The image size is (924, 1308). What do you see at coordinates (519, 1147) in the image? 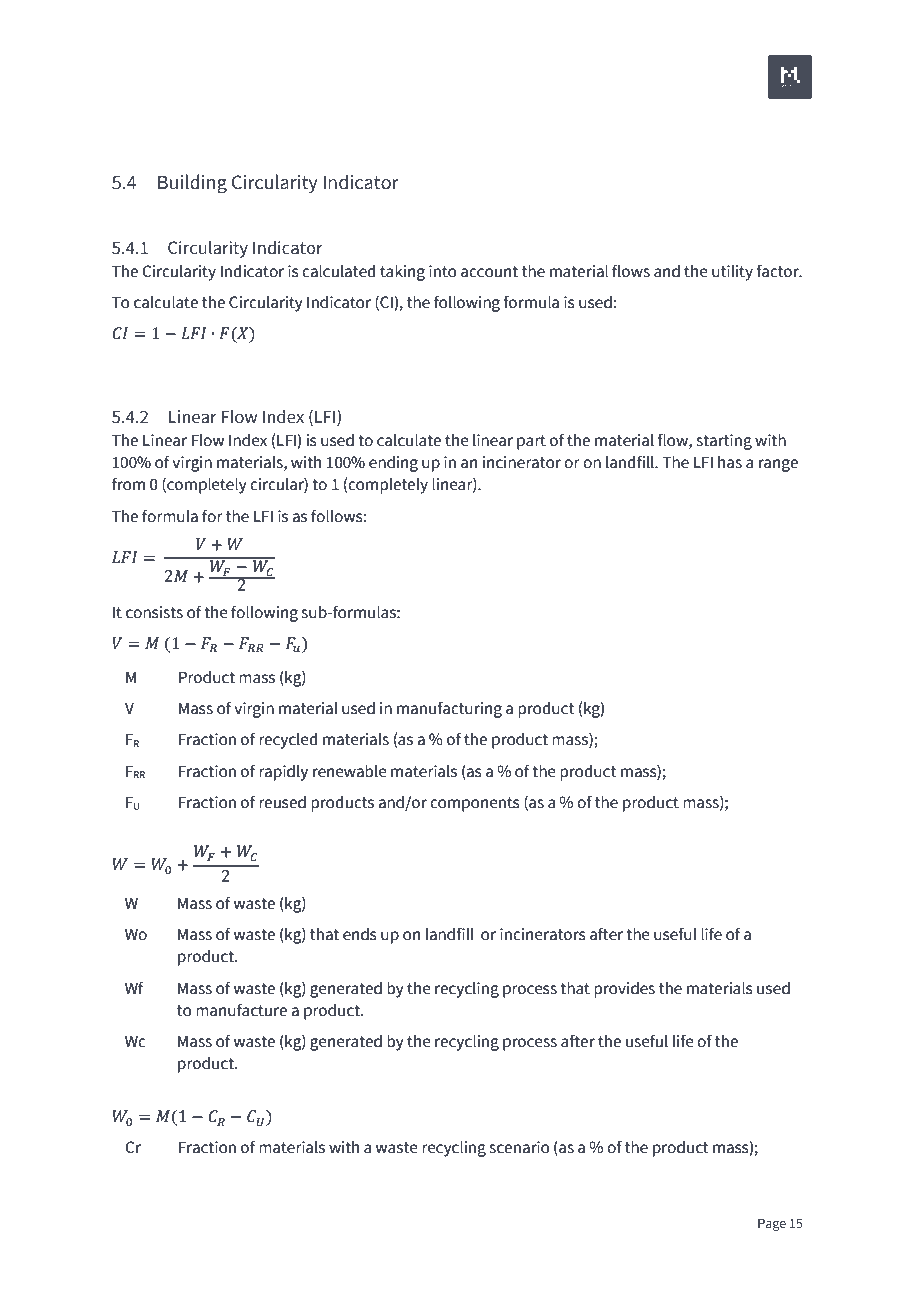
I see `scenario` at bounding box center [519, 1147].
